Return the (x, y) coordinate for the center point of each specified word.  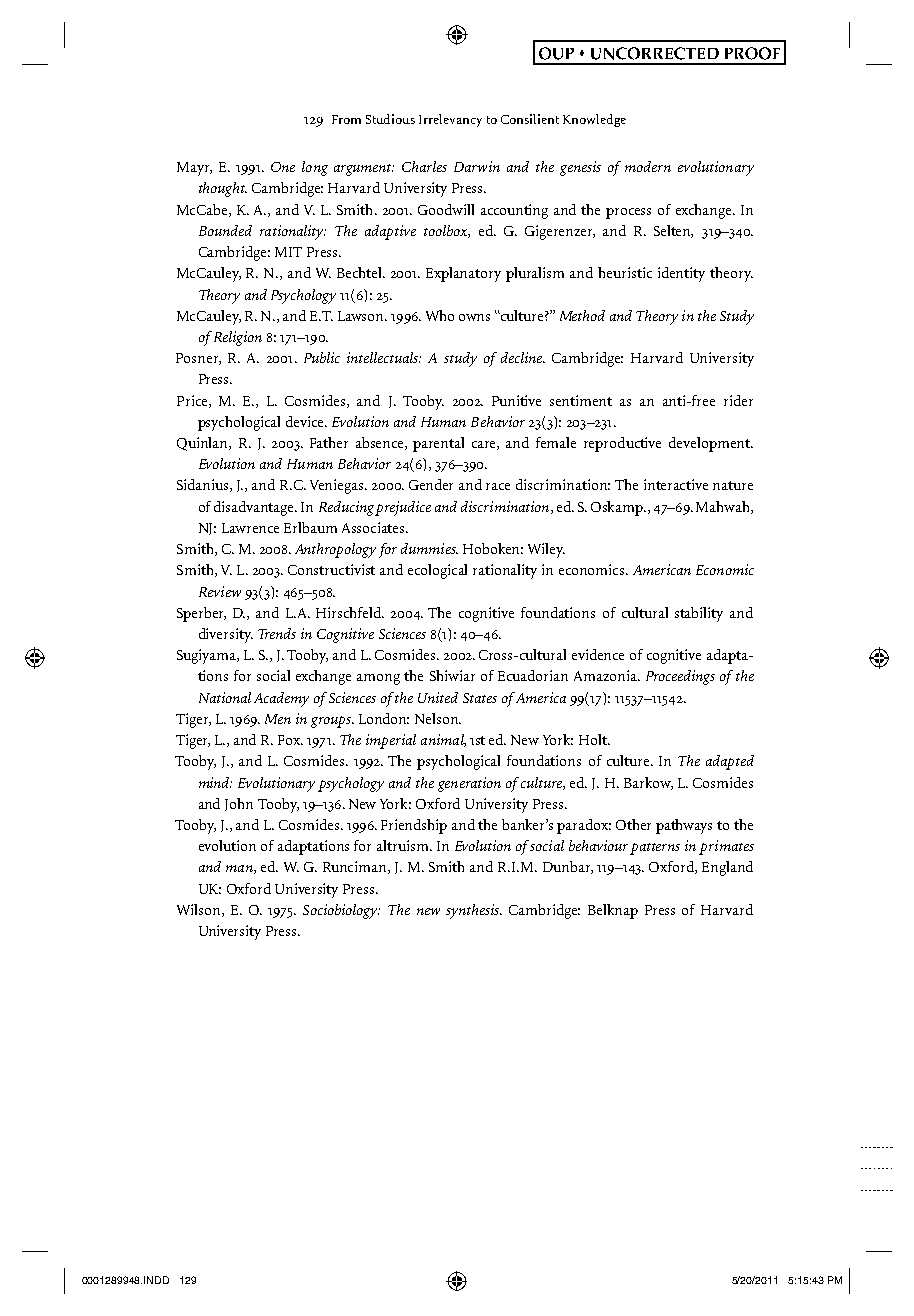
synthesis (474, 911)
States (480, 698)
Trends (277, 633)
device (306, 421)
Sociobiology (341, 911)
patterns (655, 849)
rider (738, 400)
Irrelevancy (450, 120)
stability (699, 614)
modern (648, 166)
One (283, 167)
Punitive (516, 400)
